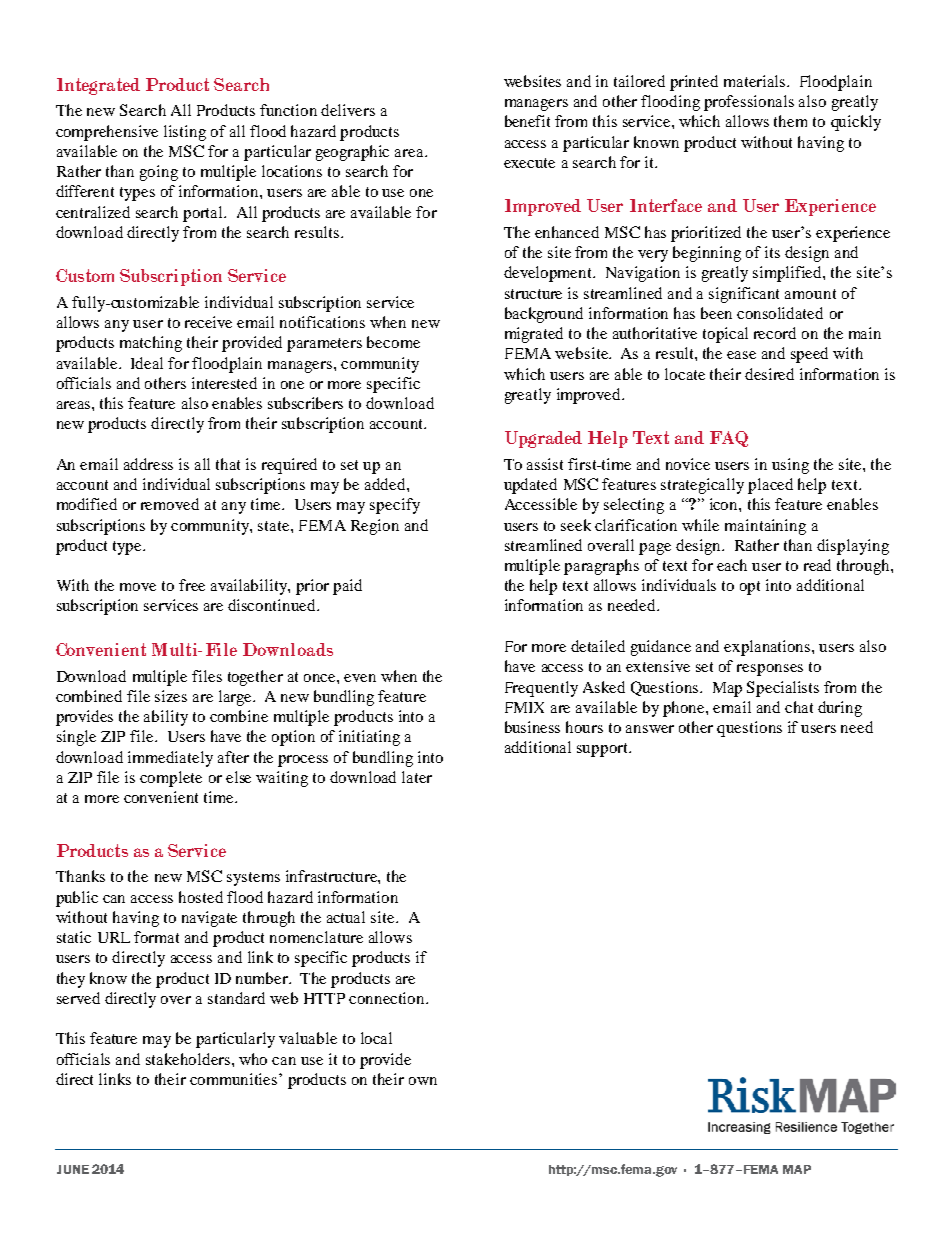 This screenshot has height=1233, width=952. Describe the element at coordinates (185, 133) in the screenshot. I see `listing` at that location.
